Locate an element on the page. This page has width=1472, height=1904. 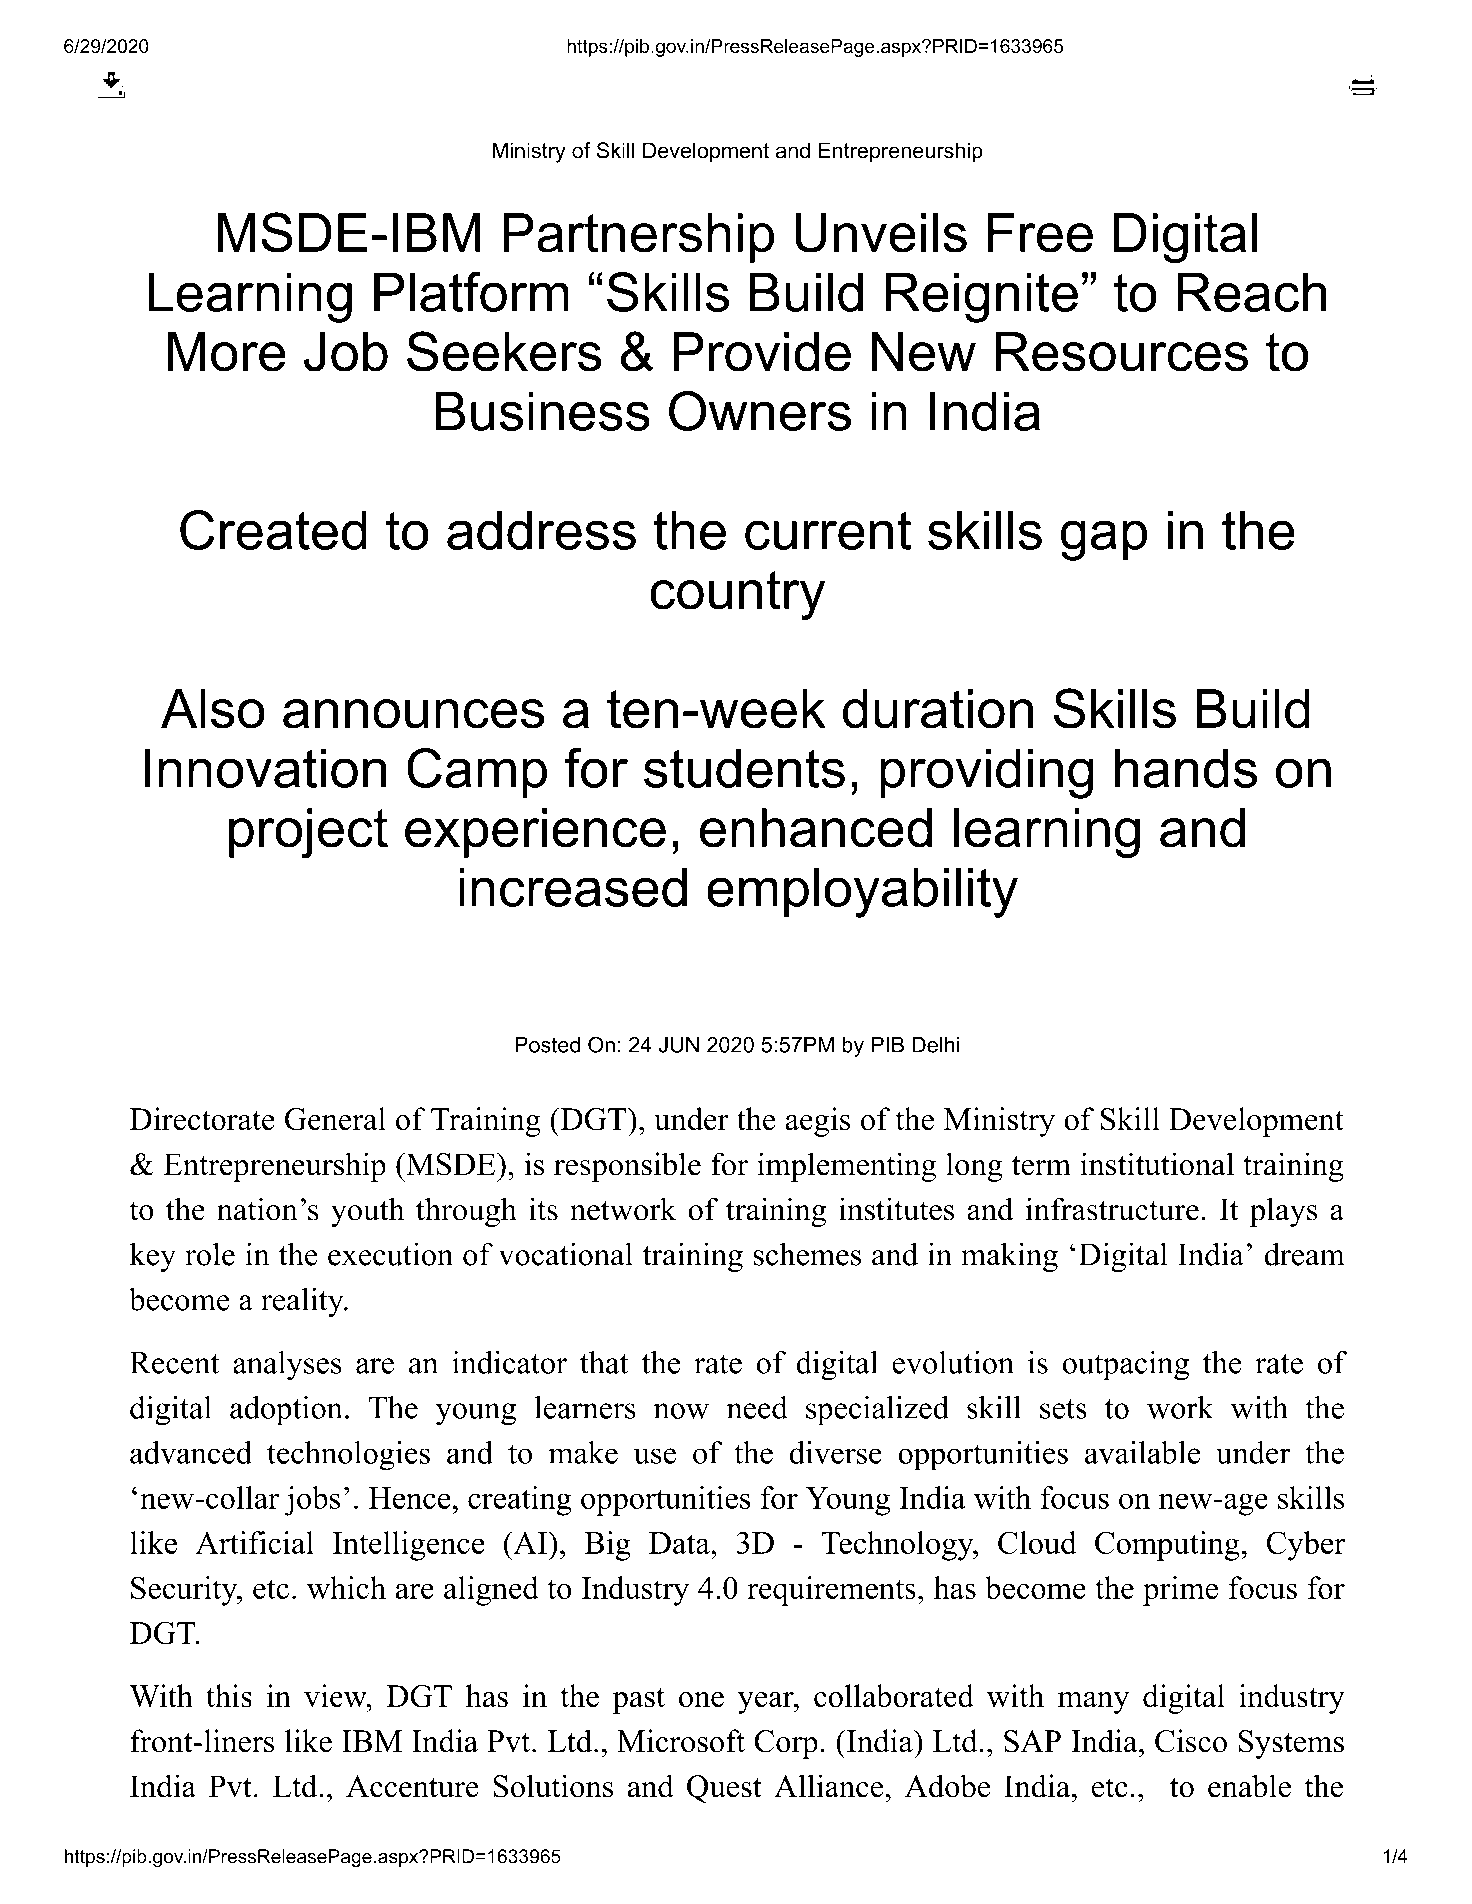
Partnership is located at coordinates (638, 238).
